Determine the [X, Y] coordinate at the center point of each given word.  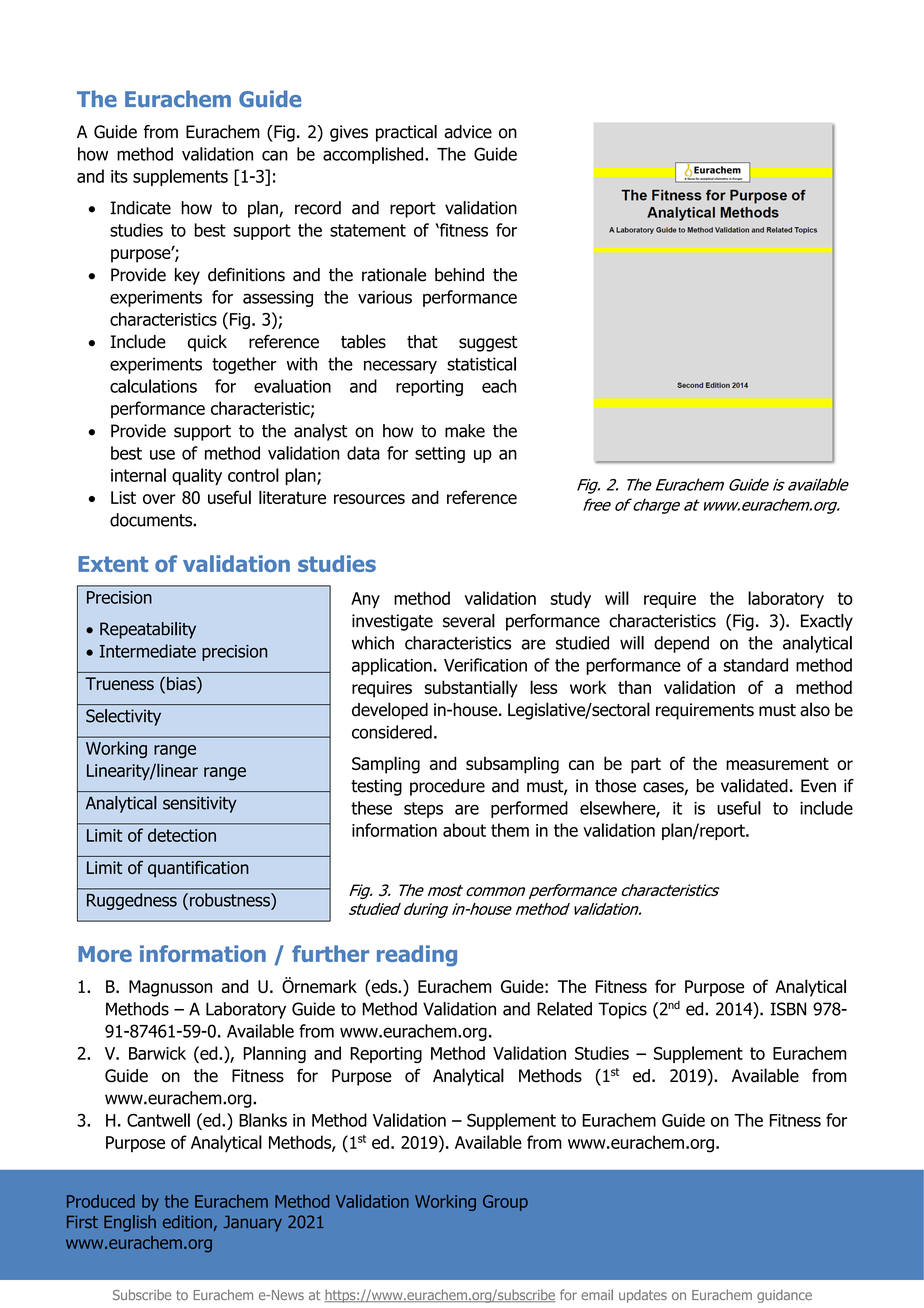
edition [187, 1222]
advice [468, 132]
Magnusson [170, 988]
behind [459, 275]
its [119, 176]
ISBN [788, 1009]
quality [197, 476]
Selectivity [123, 717]
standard [756, 665]
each [499, 386]
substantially [471, 689]
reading [417, 956]
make [465, 431]
